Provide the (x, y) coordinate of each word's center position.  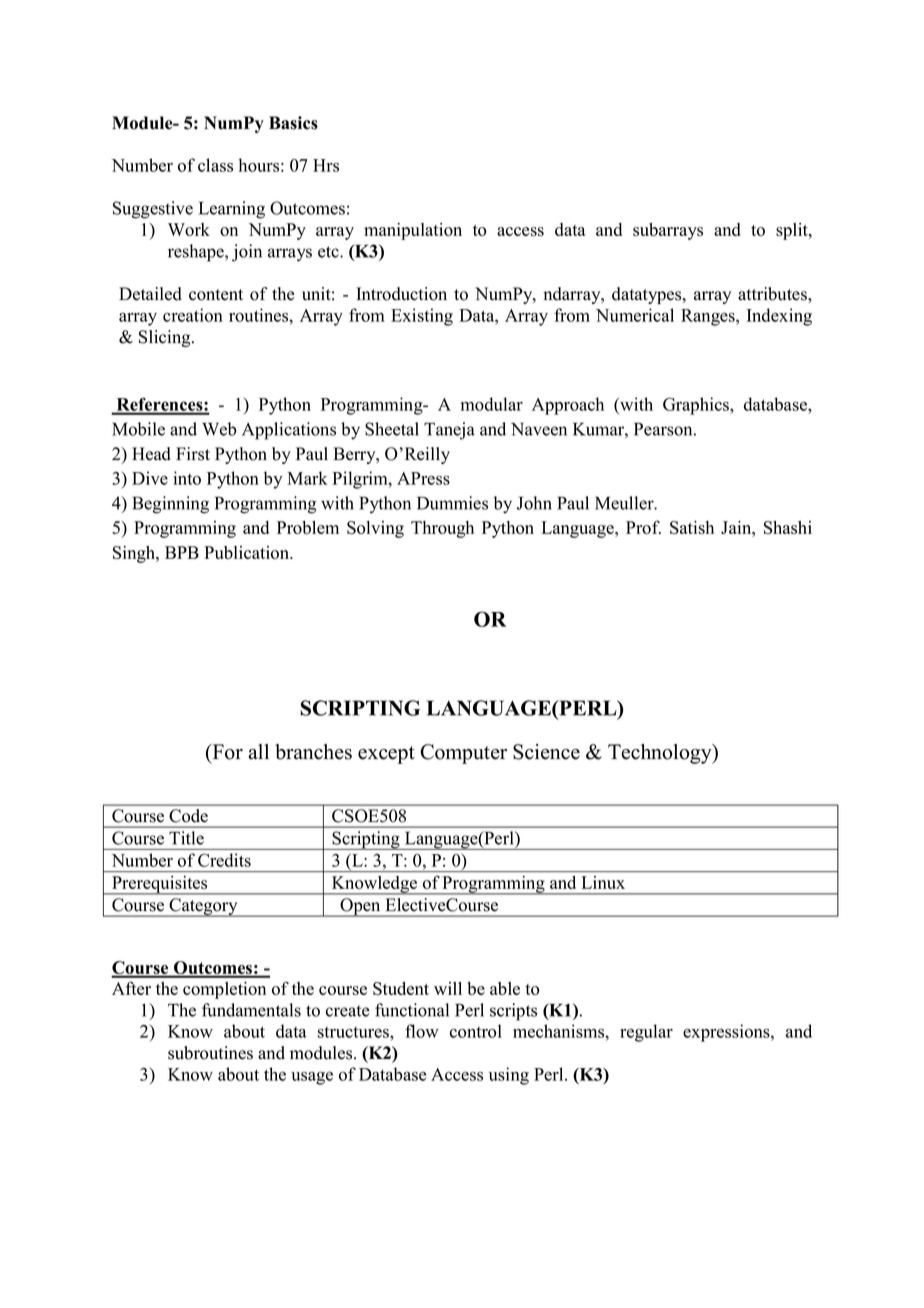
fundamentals (251, 1010)
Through (442, 529)
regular (646, 1033)
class (215, 165)
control (476, 1031)
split (793, 231)
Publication (247, 552)
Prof (643, 527)
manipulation (413, 231)
